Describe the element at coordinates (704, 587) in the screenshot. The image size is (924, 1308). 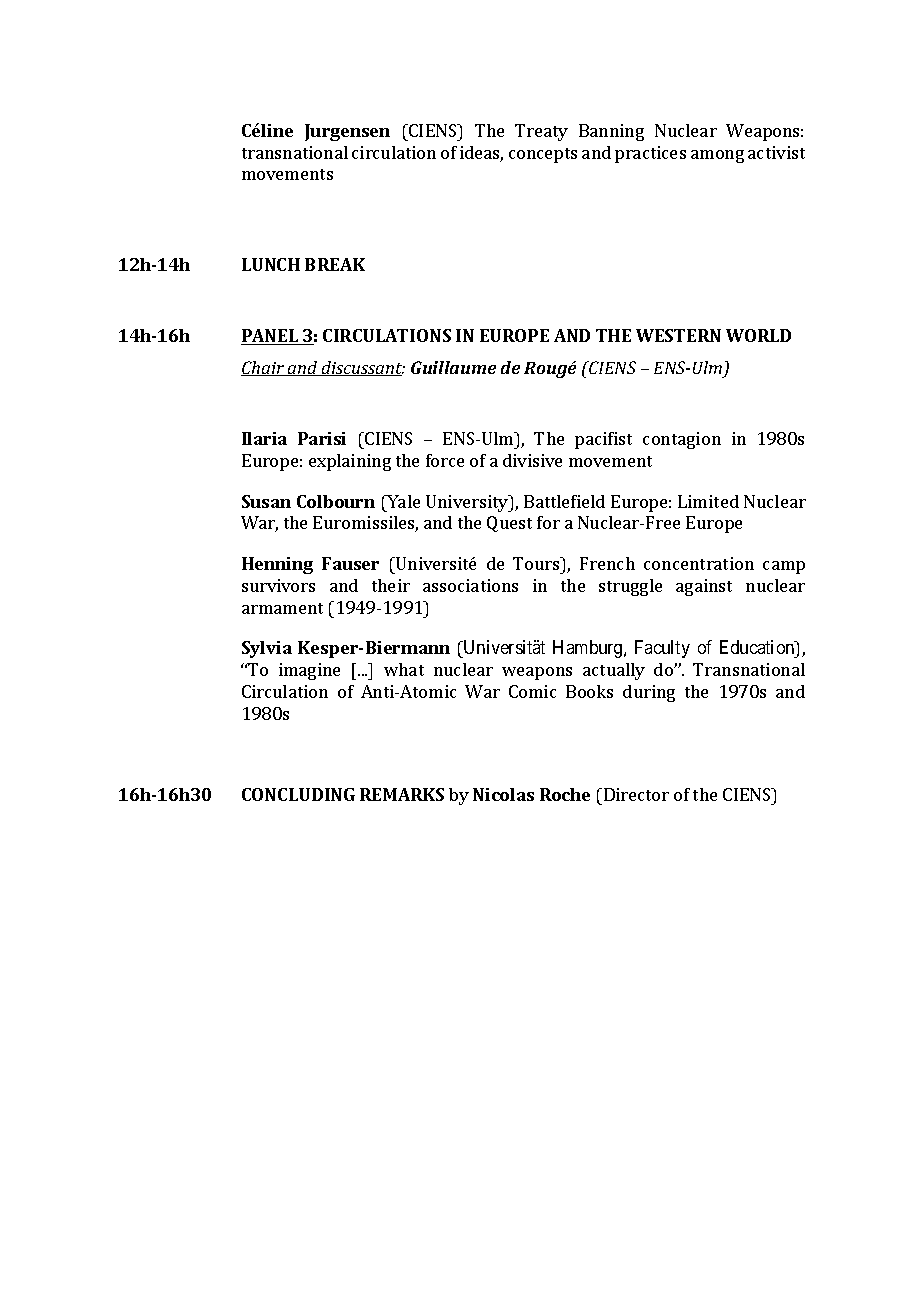
I see `against` at that location.
